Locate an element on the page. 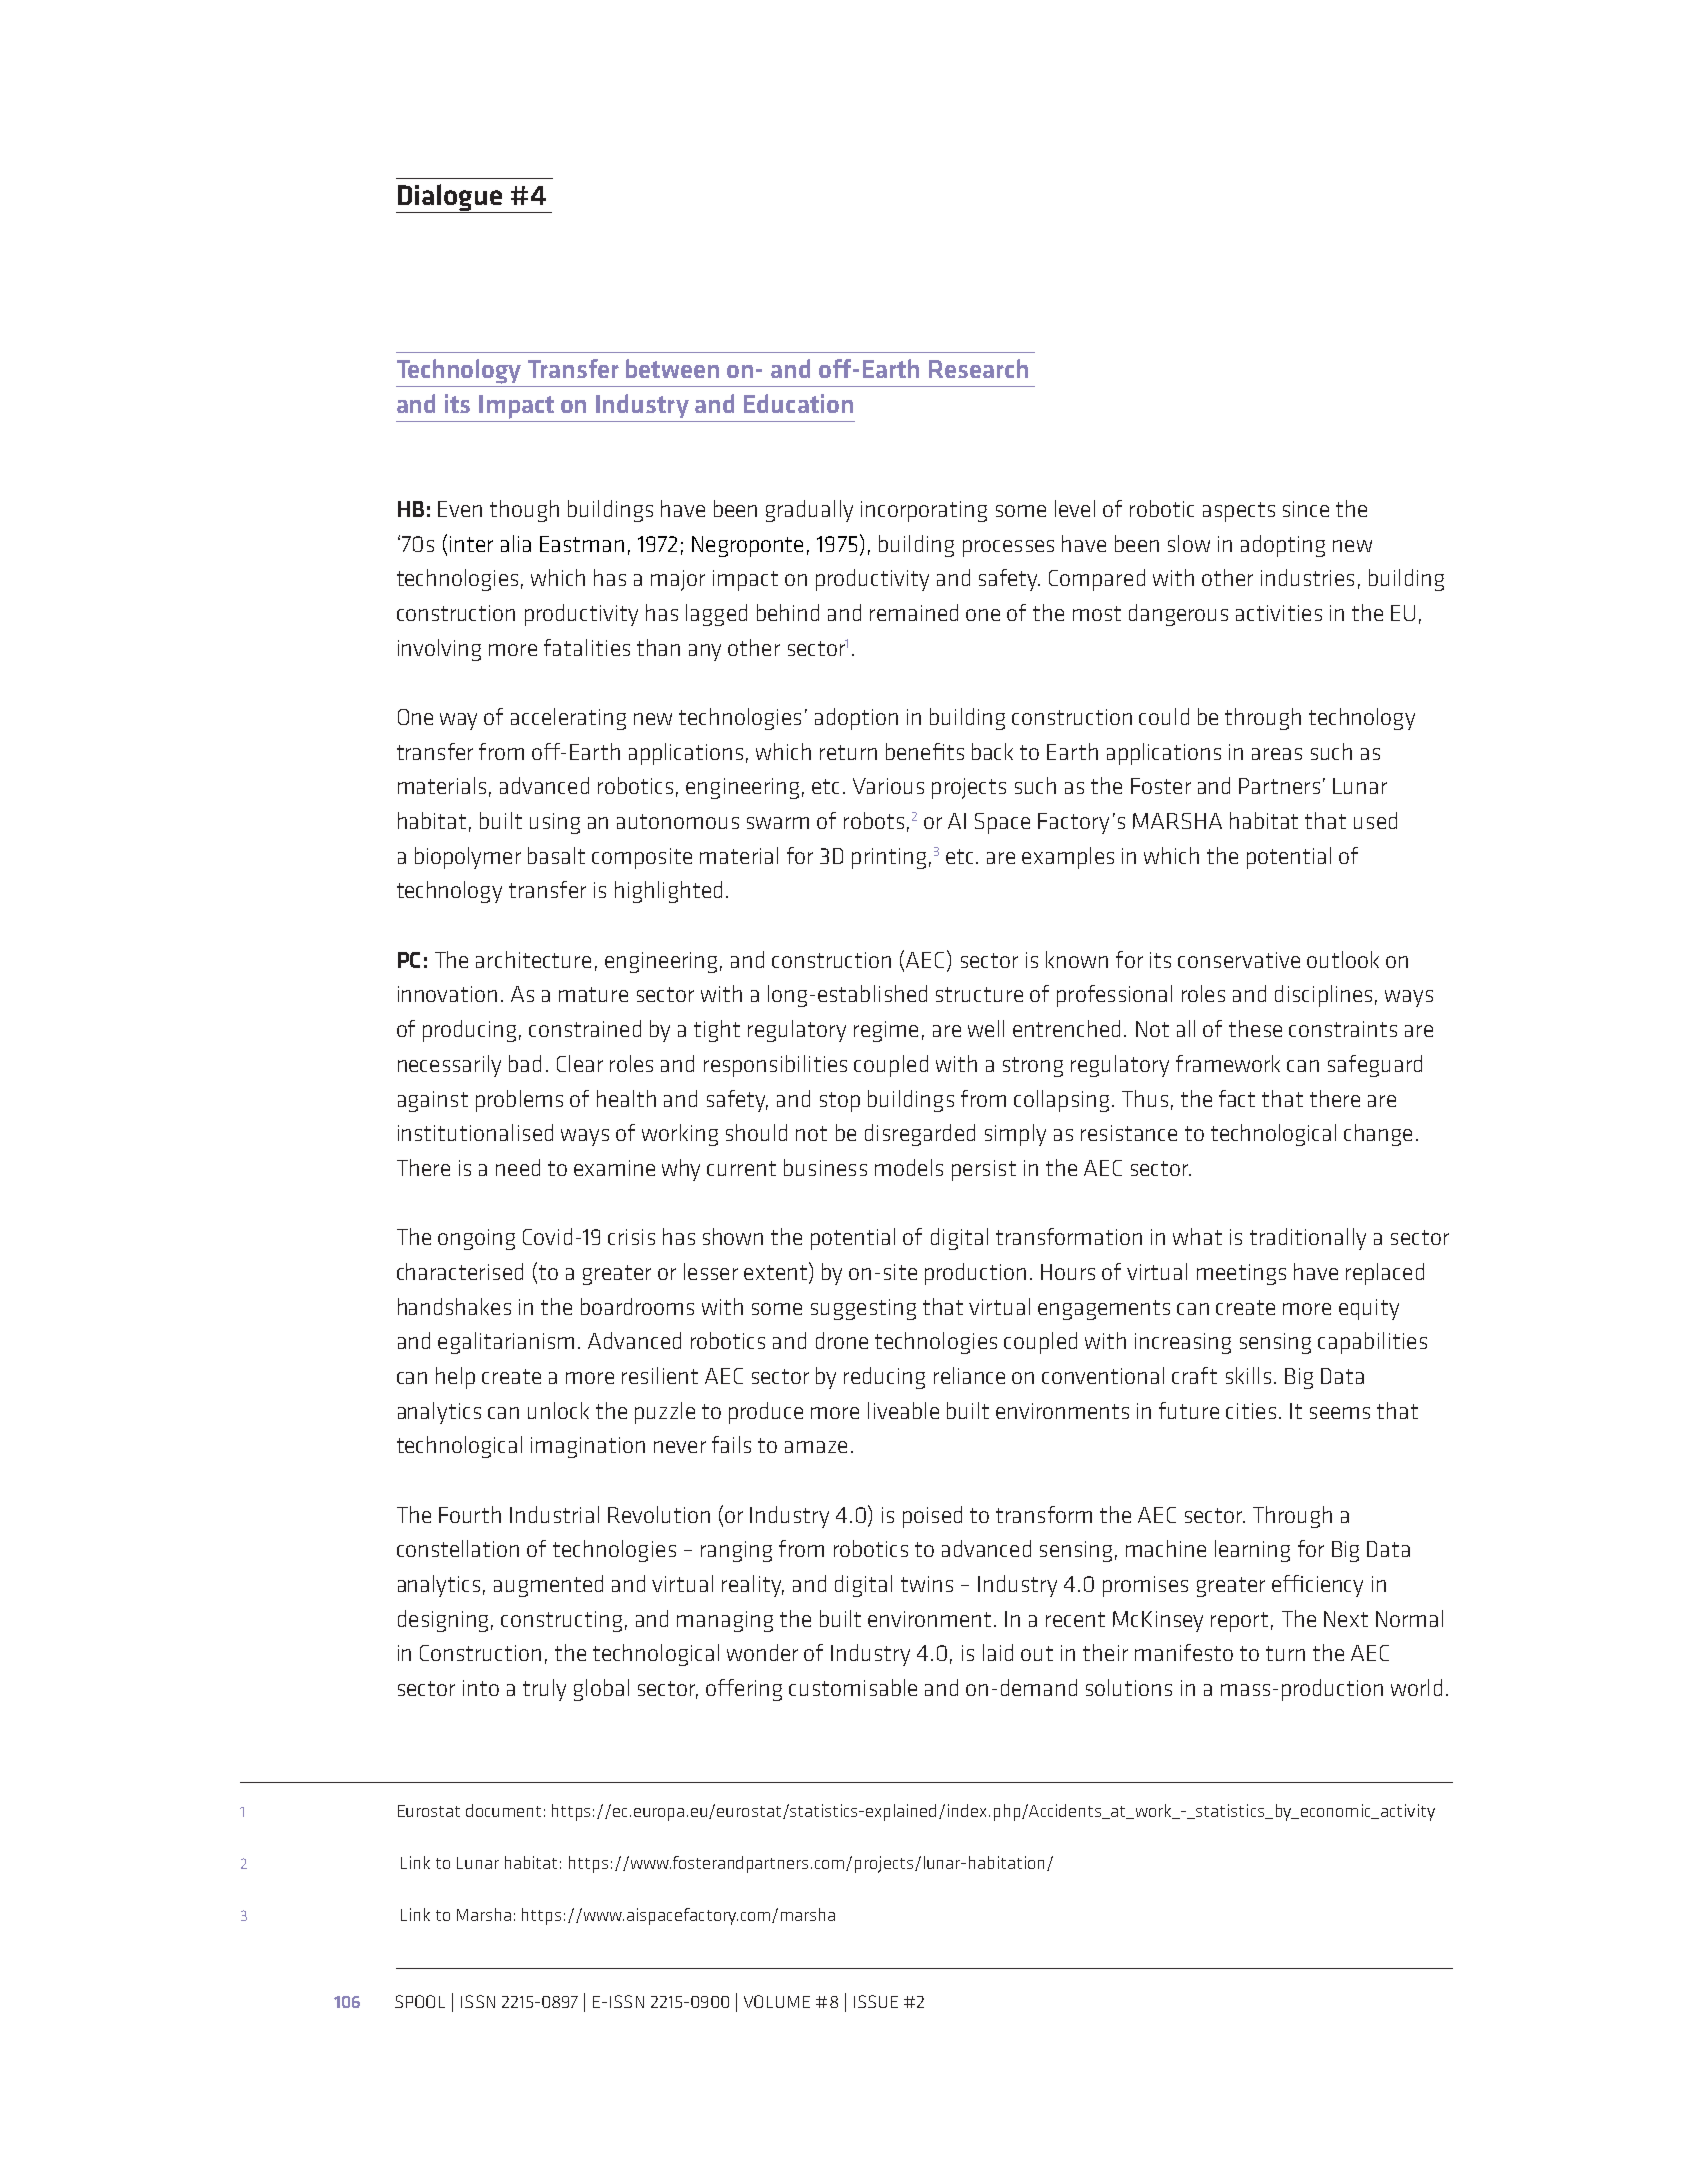 The height and width of the page is (2173, 1693). SPOOL is located at coordinates (420, 2001).
